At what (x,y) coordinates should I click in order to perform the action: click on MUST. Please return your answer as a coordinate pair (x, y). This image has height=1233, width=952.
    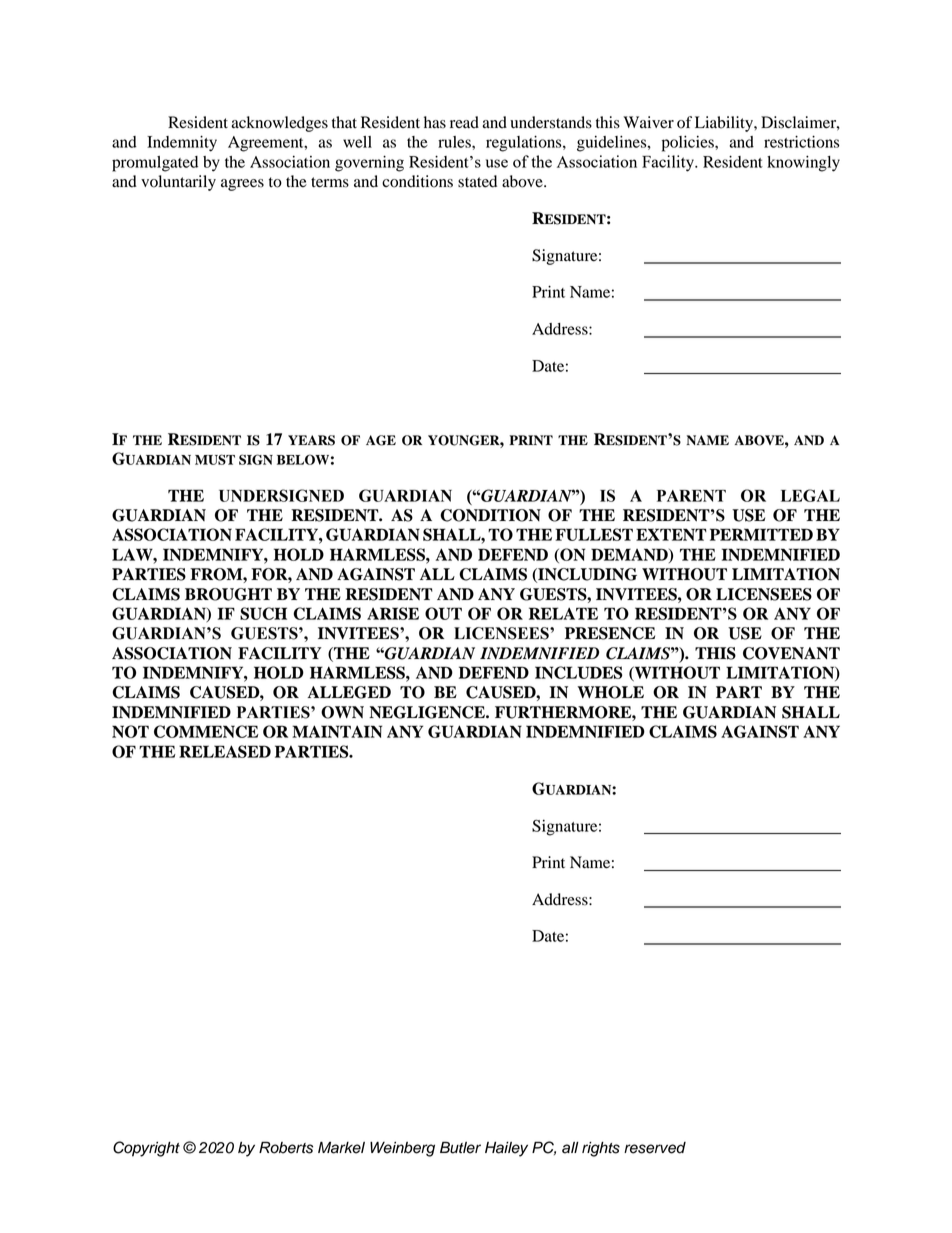
    Looking at the image, I should click on (215, 459).
